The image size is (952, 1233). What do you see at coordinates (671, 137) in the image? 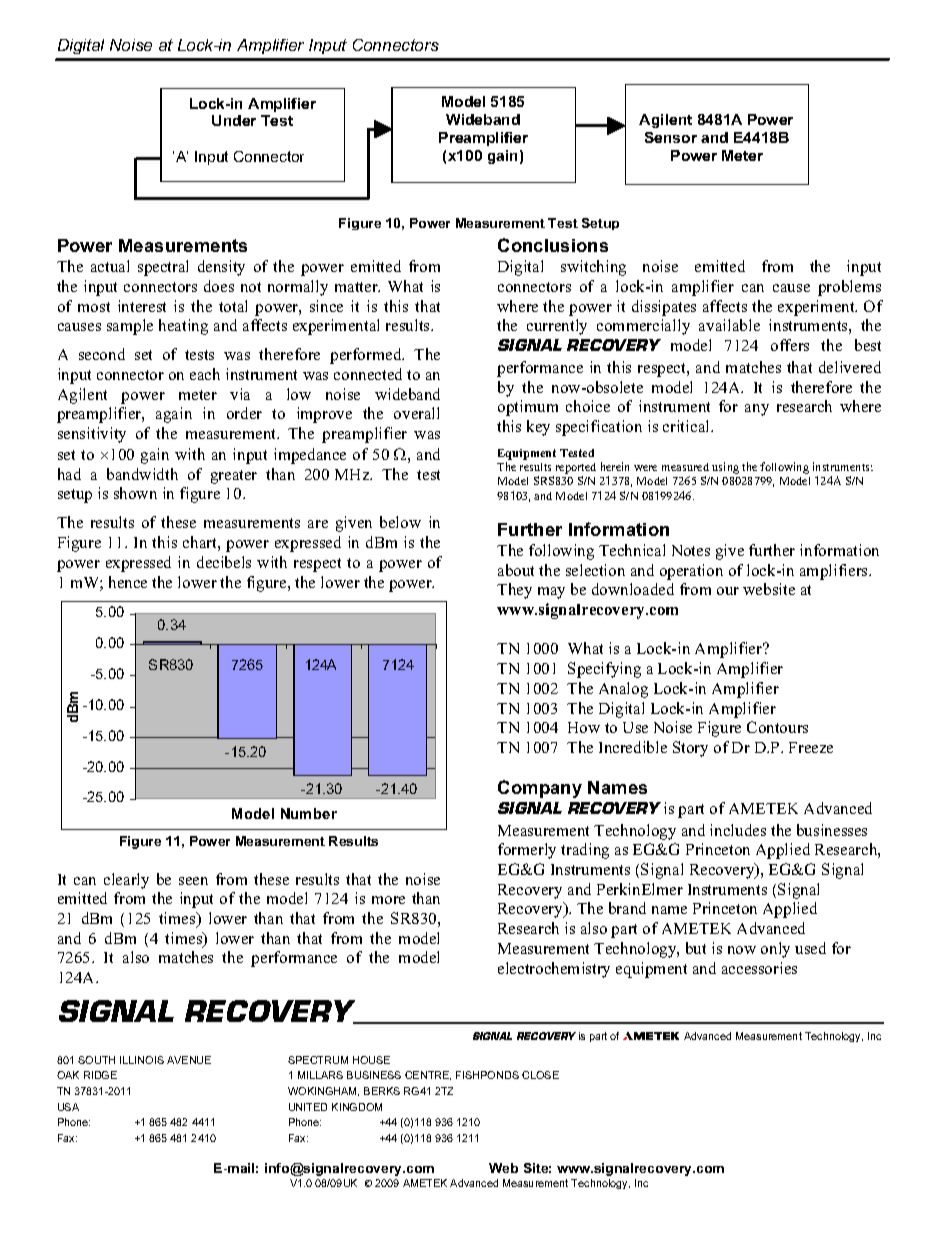
I see `Sensor` at bounding box center [671, 137].
